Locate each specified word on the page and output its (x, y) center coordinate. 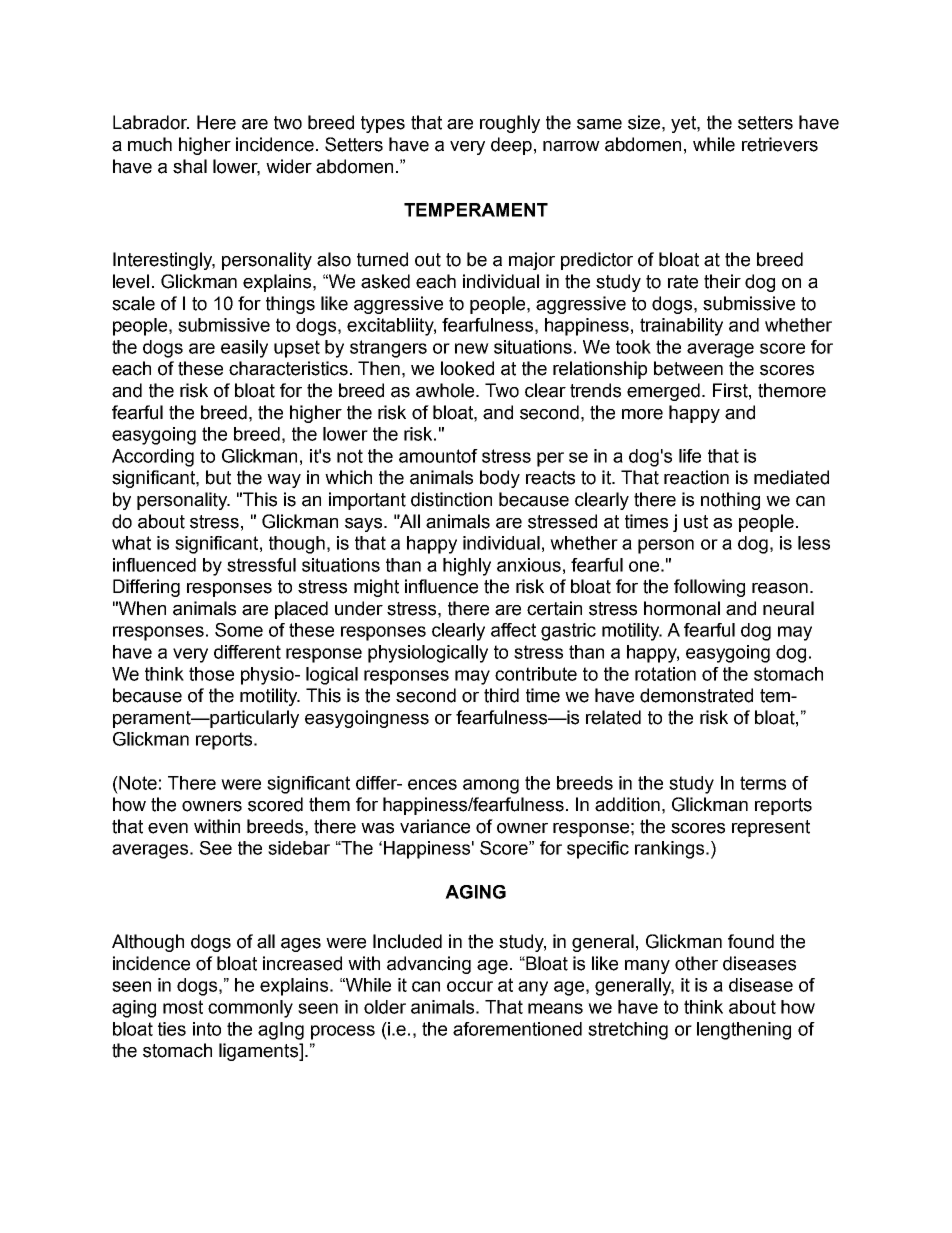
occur (470, 986)
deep (511, 146)
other (696, 963)
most (183, 1007)
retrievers (780, 144)
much (150, 144)
